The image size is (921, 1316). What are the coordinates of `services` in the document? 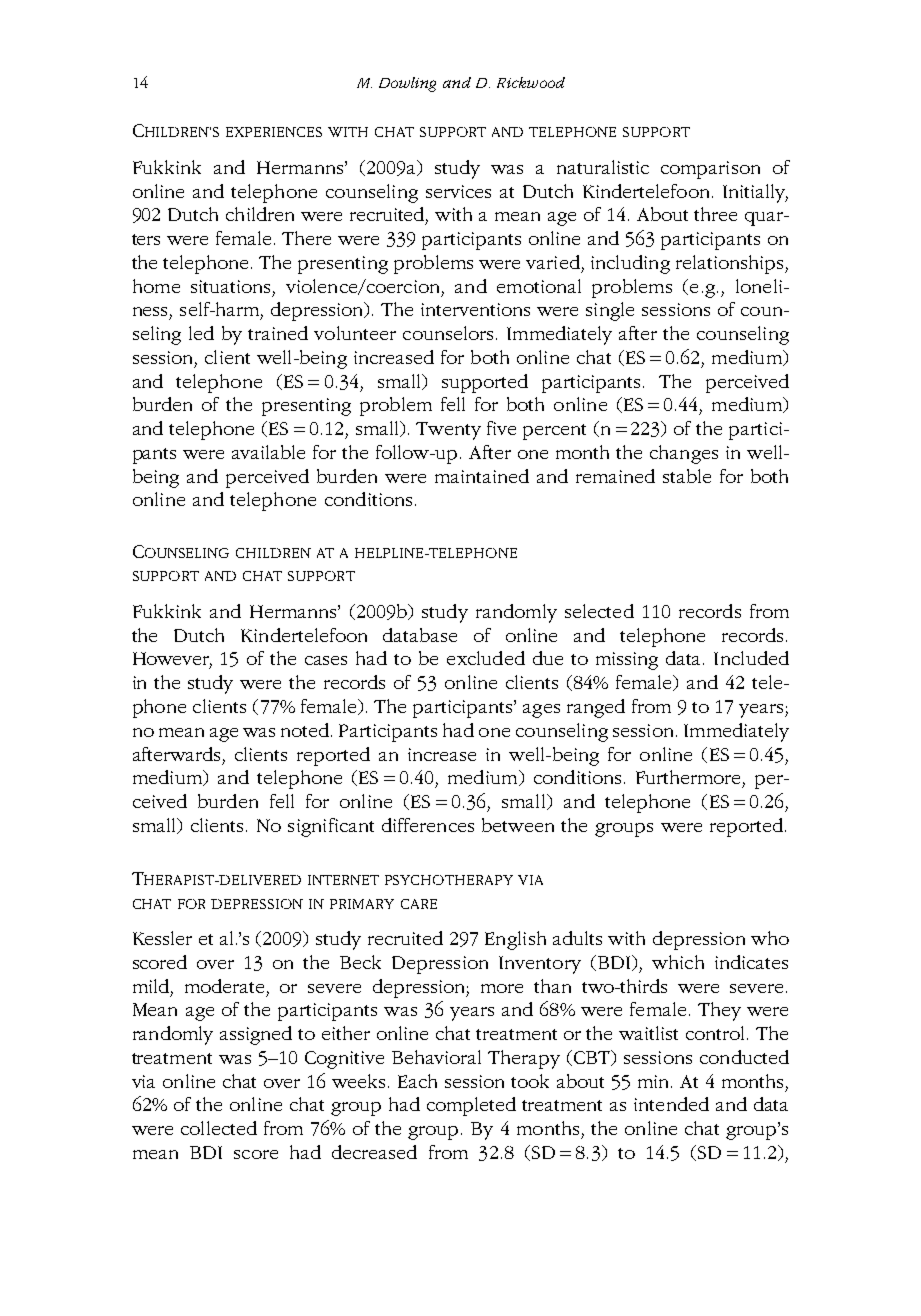 It's located at (458, 191).
